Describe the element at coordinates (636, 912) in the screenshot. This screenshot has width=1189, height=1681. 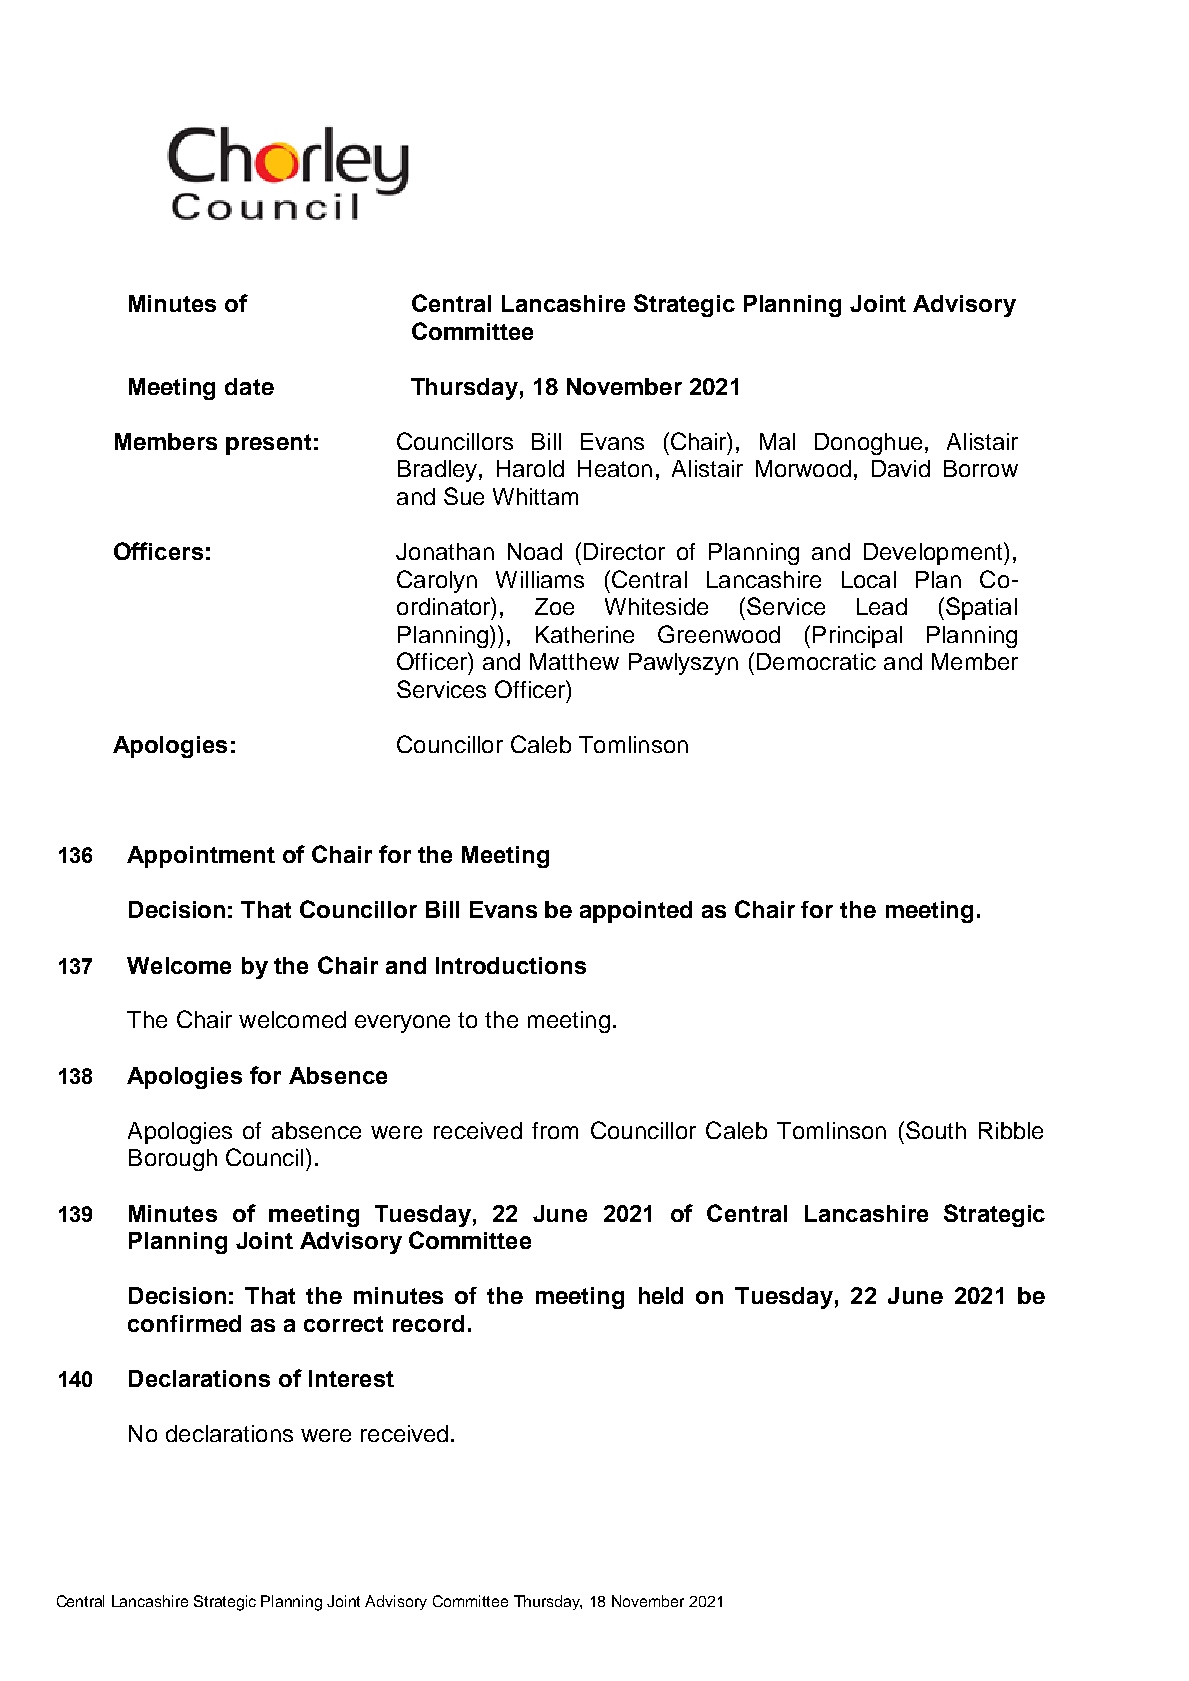
I see `appointed` at that location.
